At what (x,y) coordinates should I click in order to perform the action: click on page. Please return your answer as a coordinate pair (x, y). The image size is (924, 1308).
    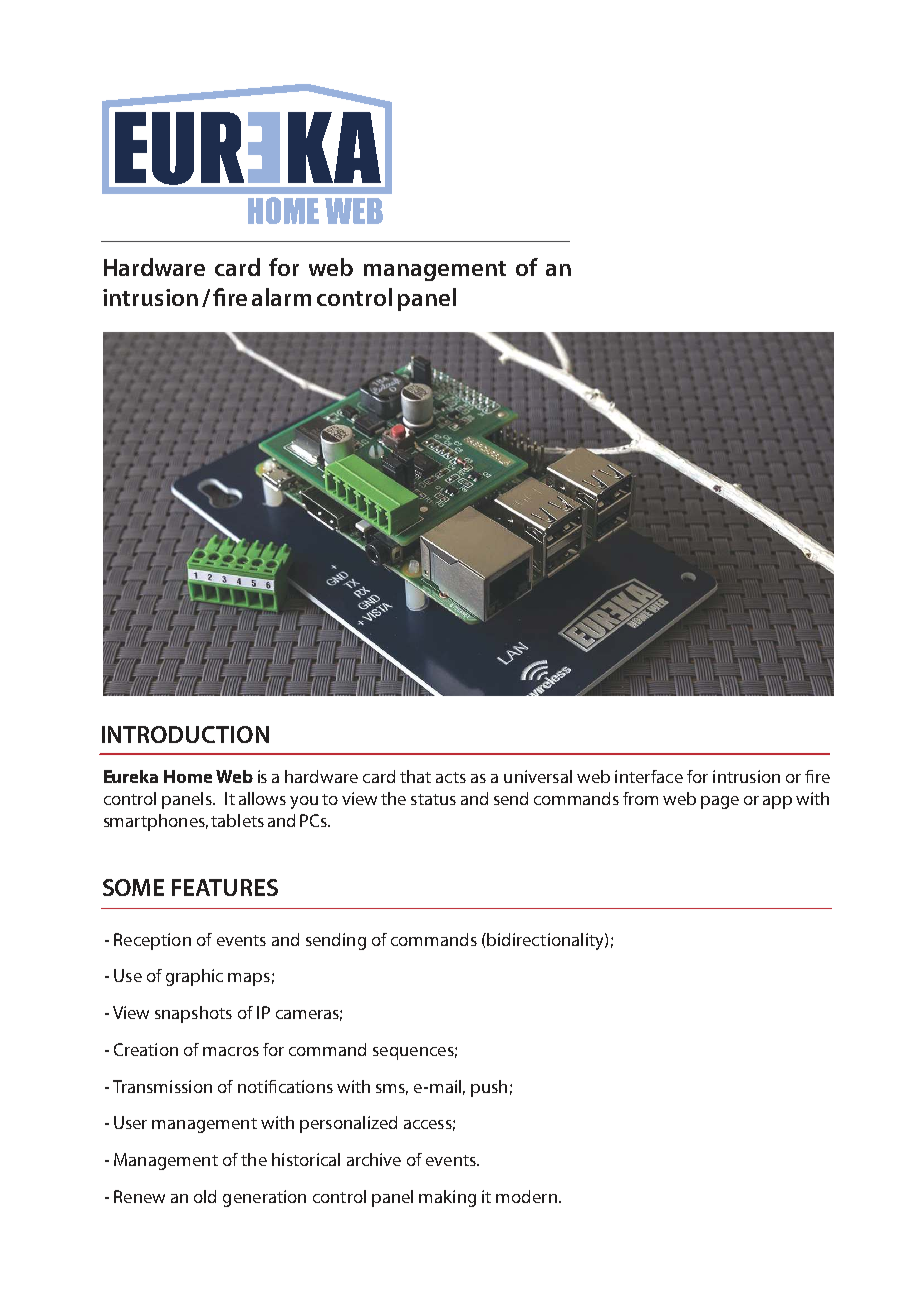
    Looking at the image, I should click on (720, 802).
